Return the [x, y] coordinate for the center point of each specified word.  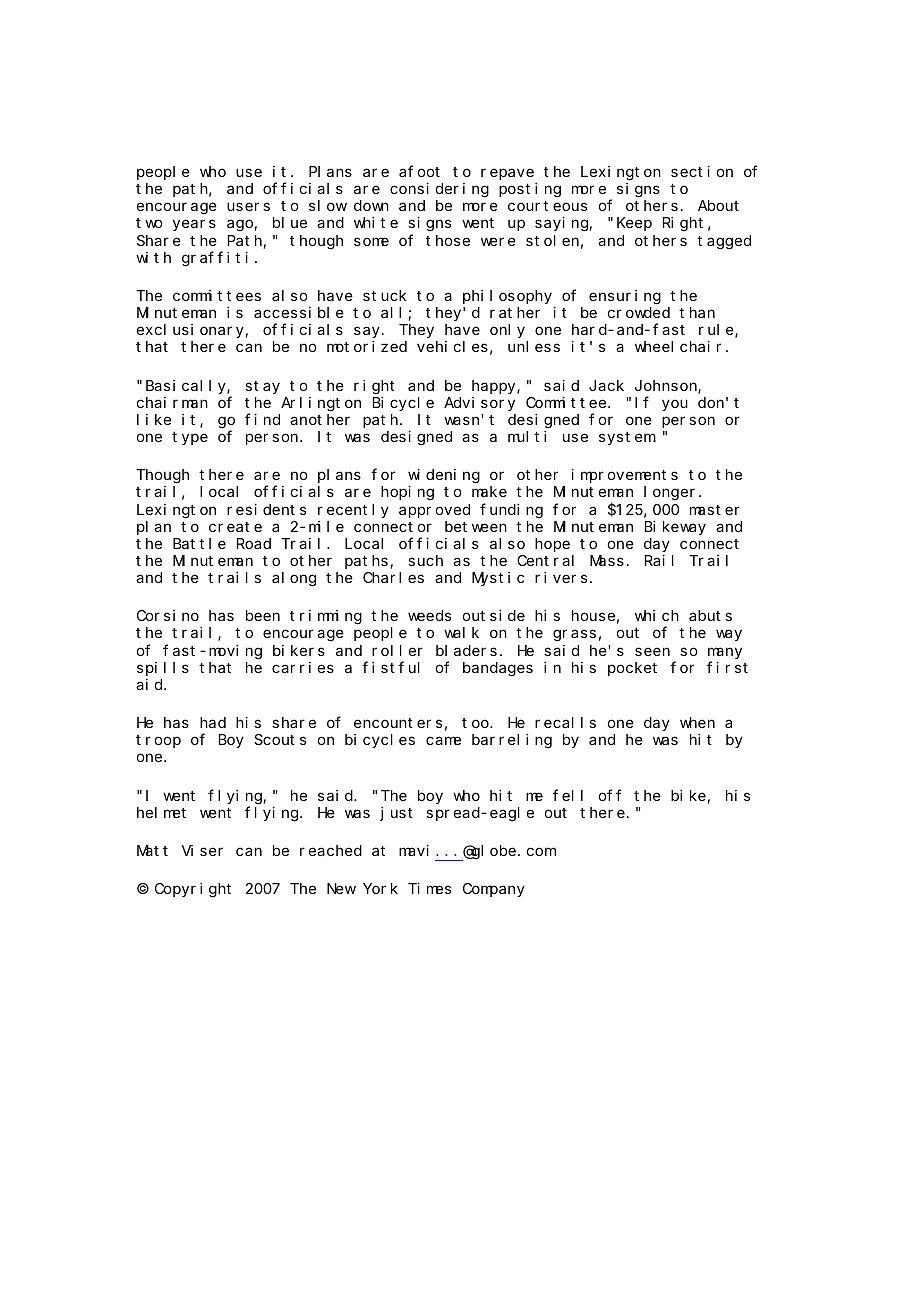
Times [429, 888]
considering [439, 190]
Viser [202, 850]
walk [461, 632]
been [263, 615]
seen [652, 651]
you [675, 405]
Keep [634, 224]
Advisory [479, 404]
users [248, 207]
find [262, 419]
